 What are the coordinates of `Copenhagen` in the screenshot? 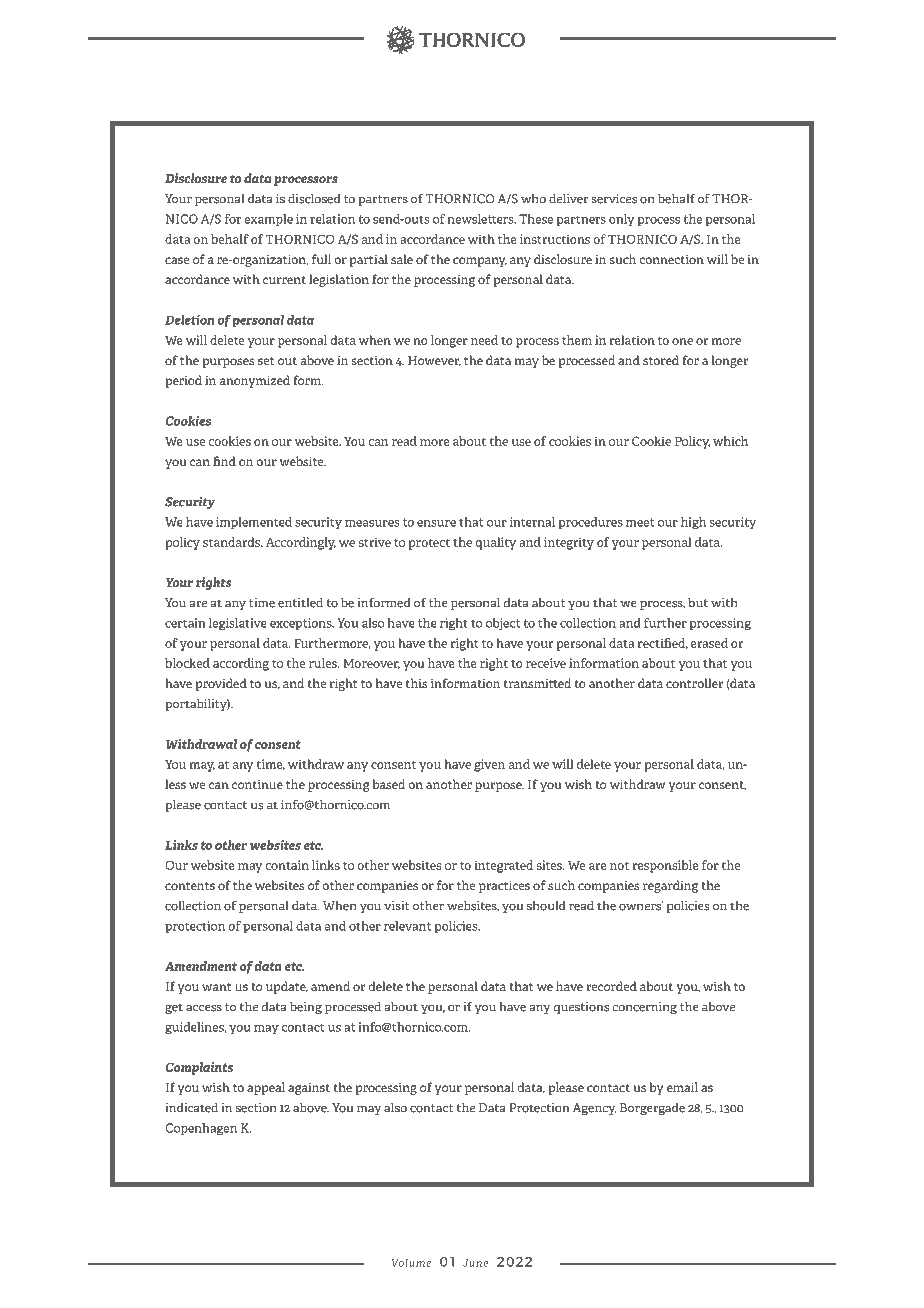 It's located at (201, 1129).
